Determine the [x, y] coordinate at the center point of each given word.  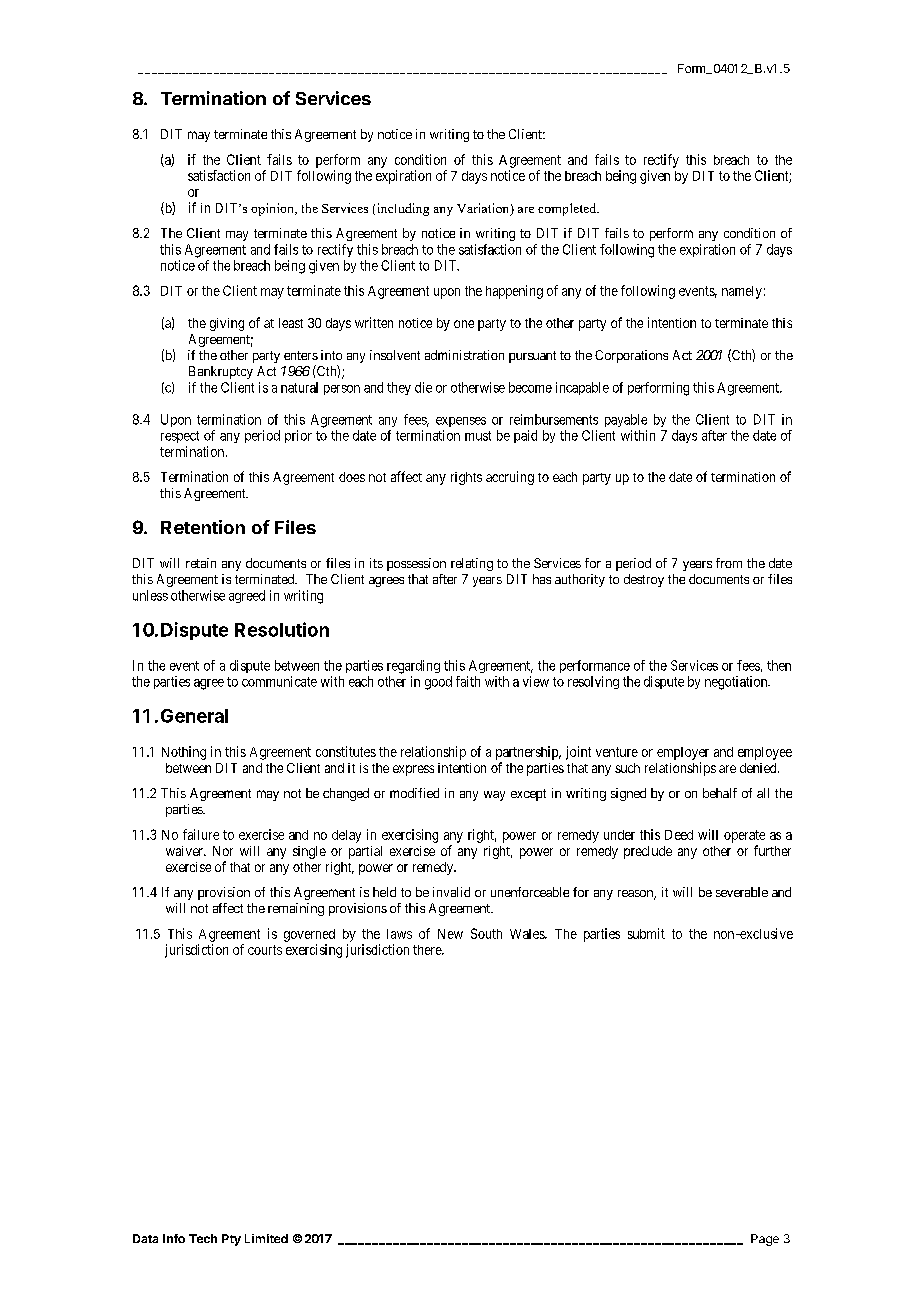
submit [646, 933]
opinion [273, 209]
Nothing [184, 753]
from [729, 563]
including [403, 209]
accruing [510, 478]
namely [742, 292]
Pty [231, 1240]
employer [683, 753]
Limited [266, 1238]
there [428, 950]
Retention [203, 527]
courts [265, 950]
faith [468, 681]
